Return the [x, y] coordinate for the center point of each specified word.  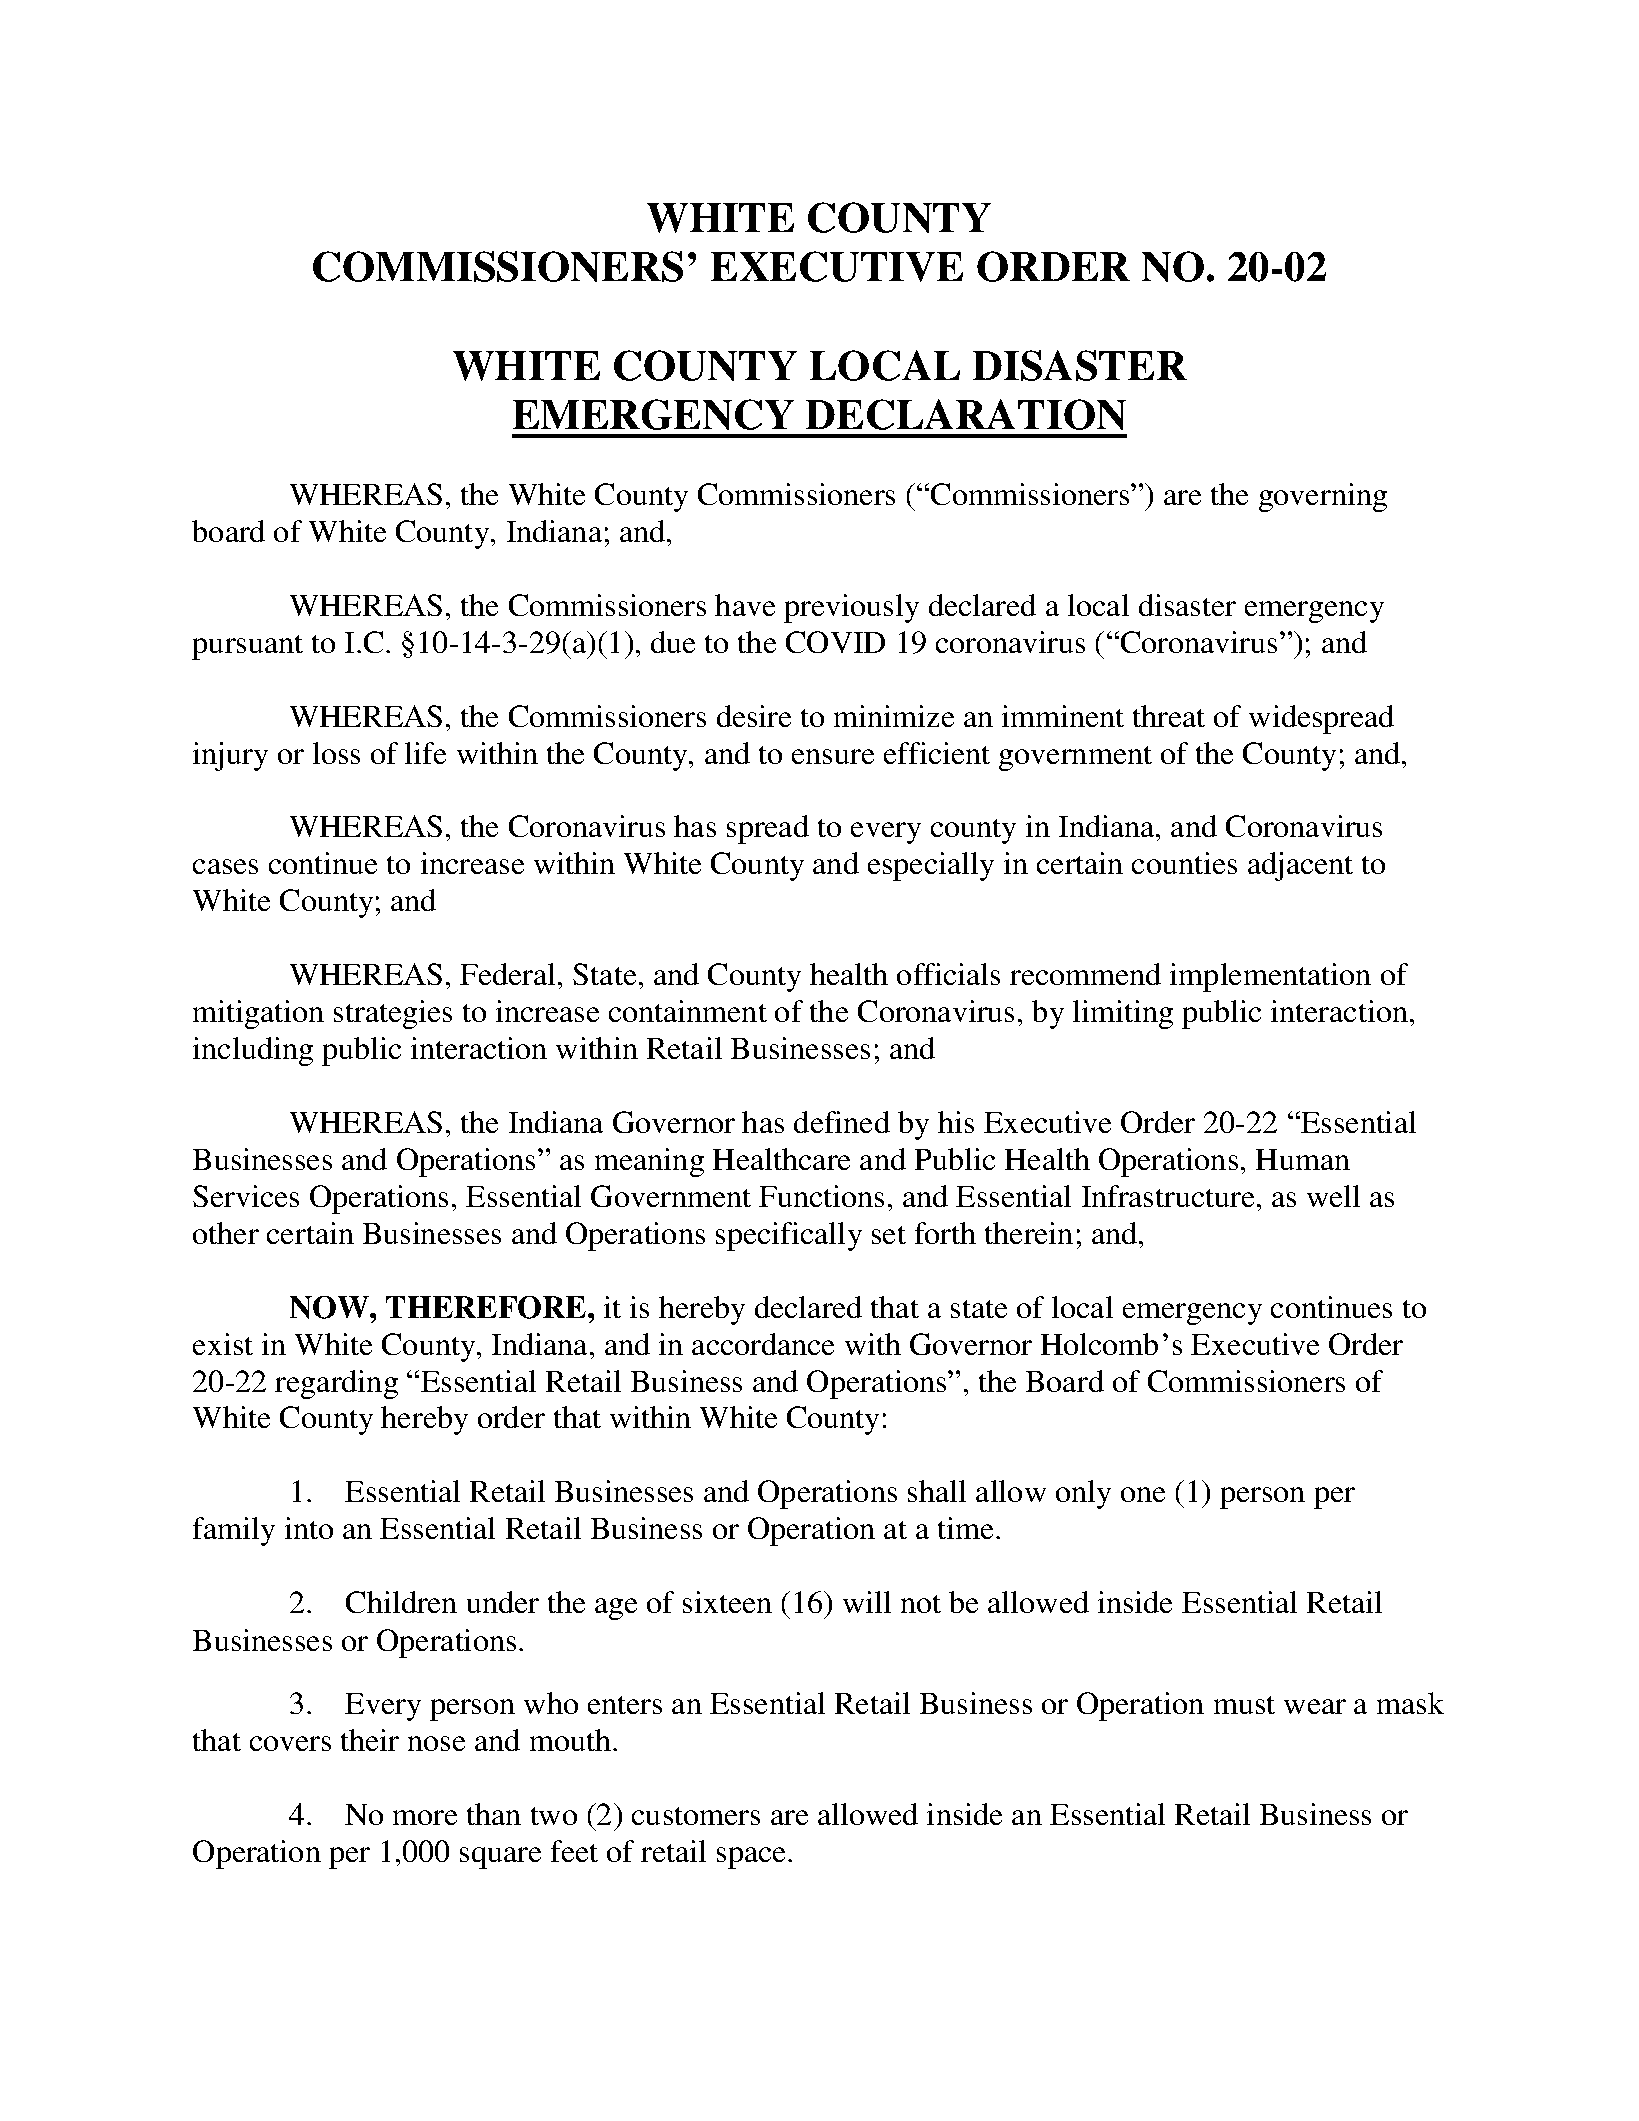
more [425, 1817]
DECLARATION [966, 414]
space [753, 1858]
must [1244, 1705]
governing [1323, 497]
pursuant [247, 647]
